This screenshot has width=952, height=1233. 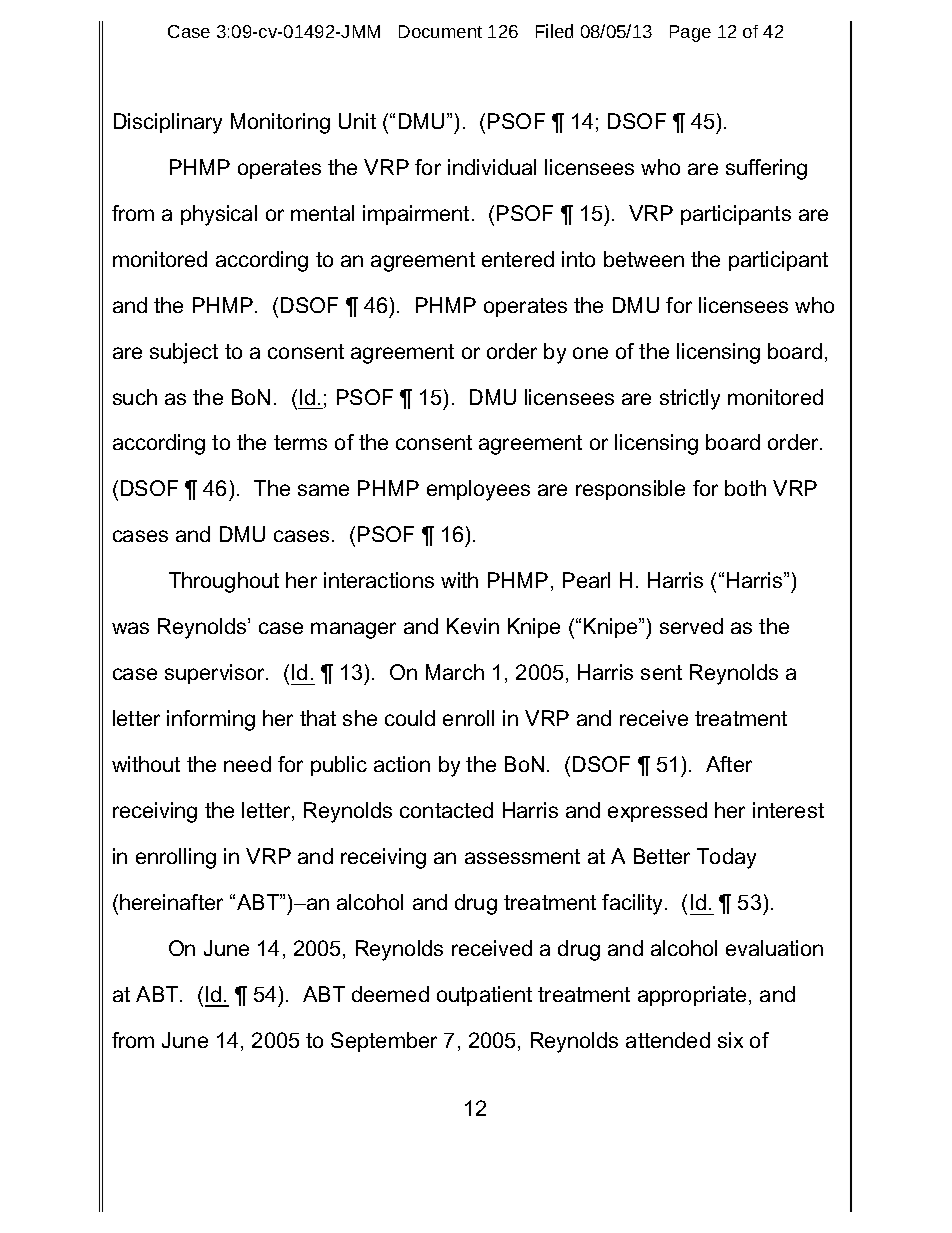 What do you see at coordinates (478, 490) in the screenshot?
I see `employees` at bounding box center [478, 490].
